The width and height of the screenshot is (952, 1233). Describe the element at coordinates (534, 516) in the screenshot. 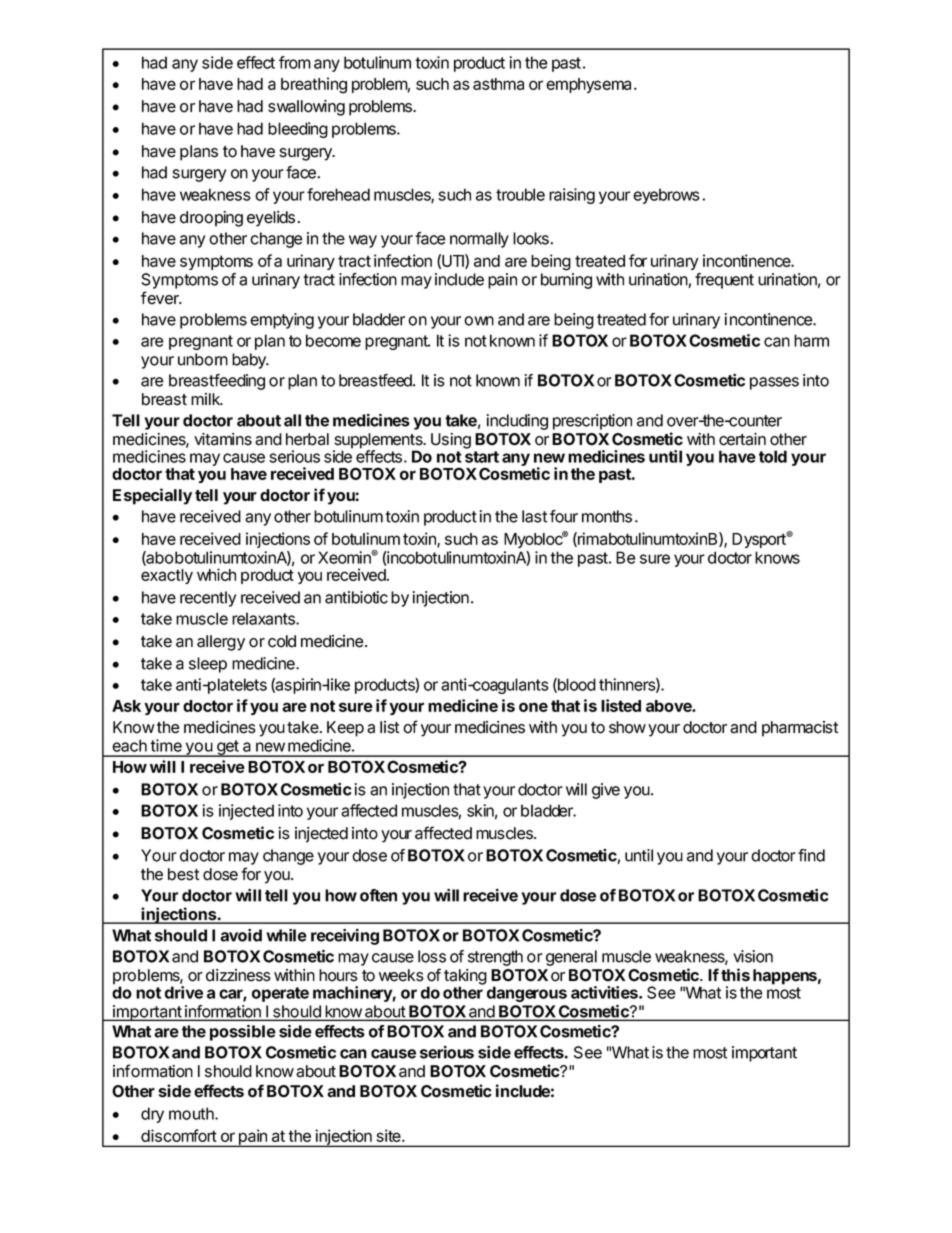

I see `last` at that location.
